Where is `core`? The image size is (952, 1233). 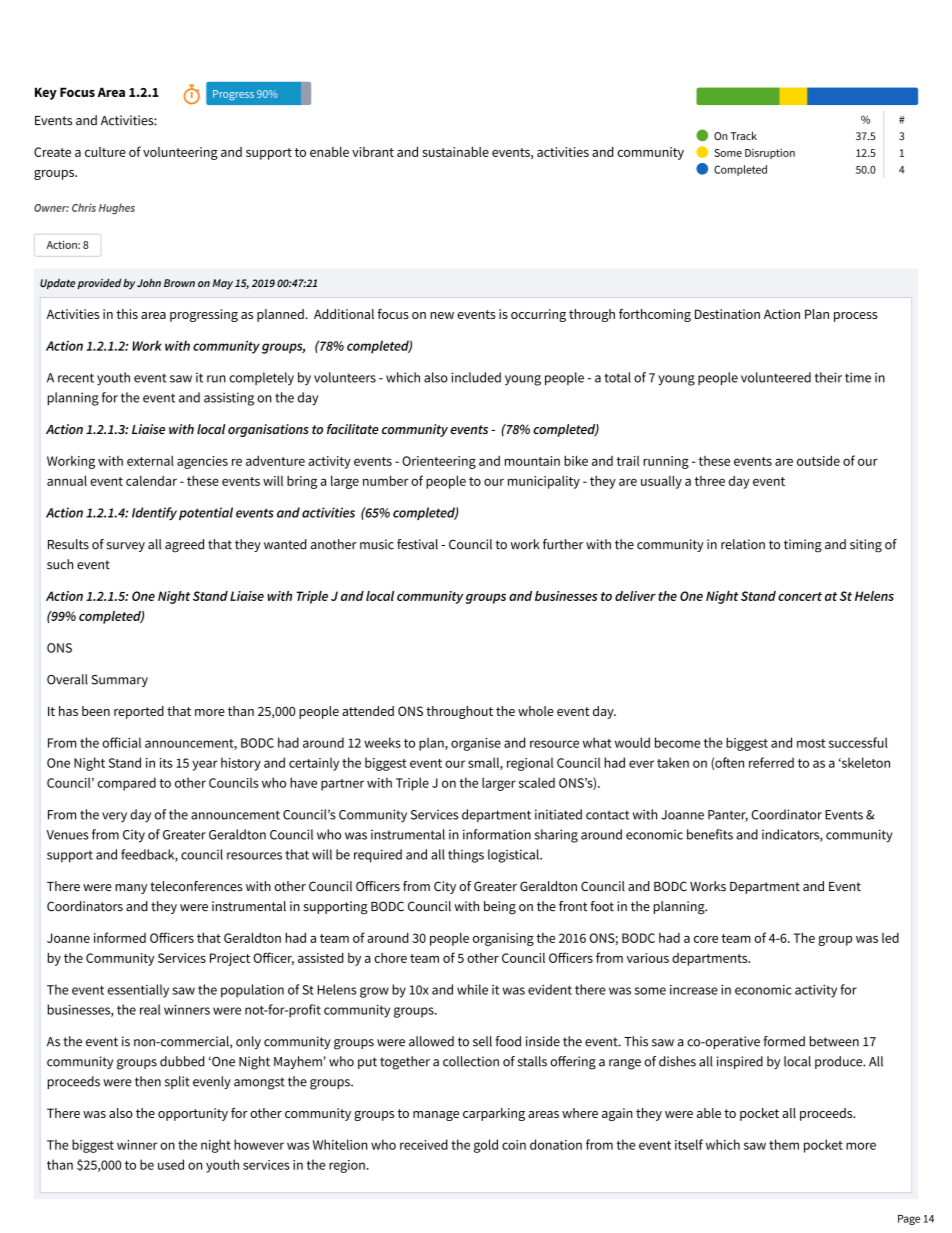 core is located at coordinates (706, 939).
